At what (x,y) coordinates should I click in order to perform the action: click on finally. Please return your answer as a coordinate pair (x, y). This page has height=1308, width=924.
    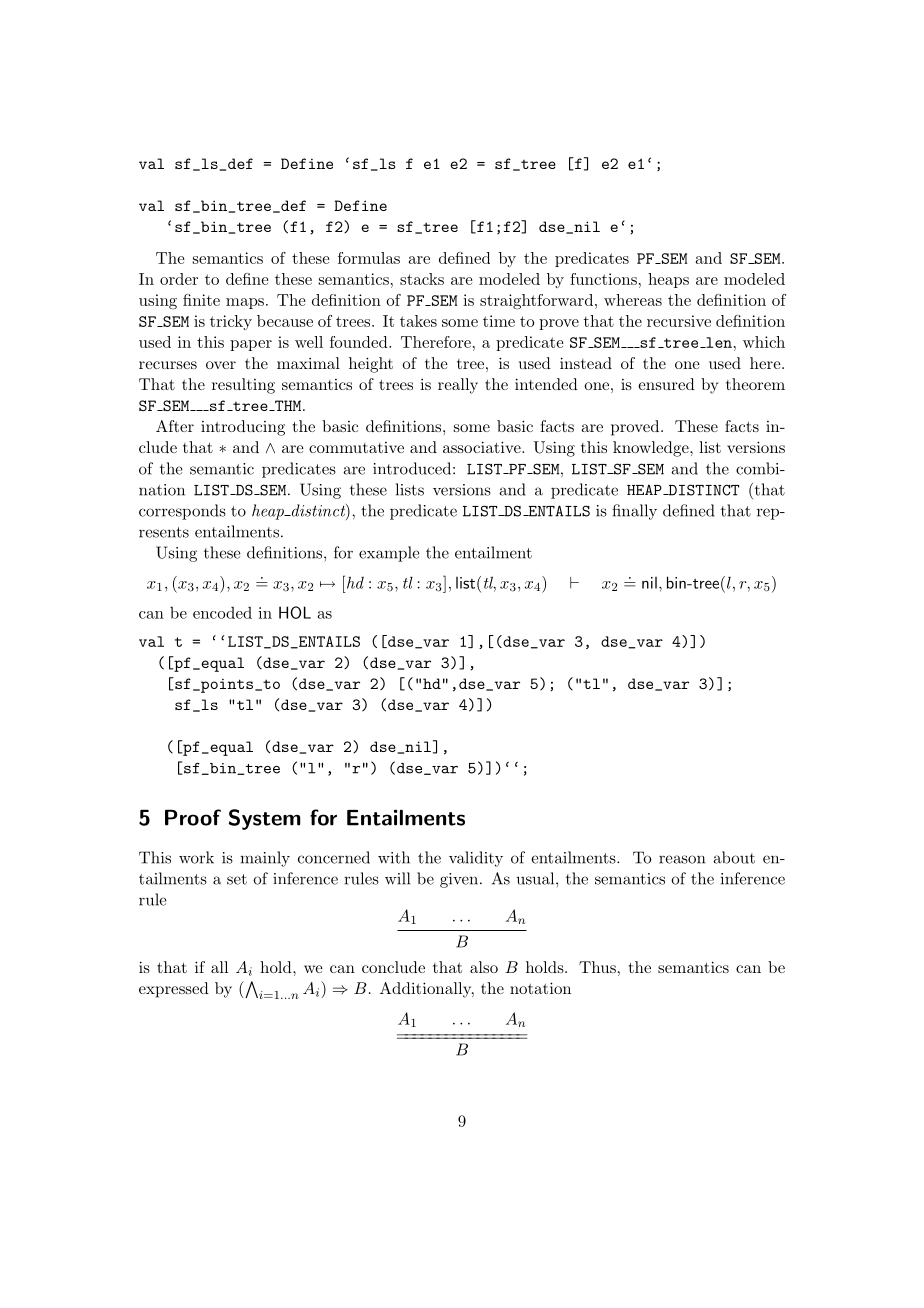
    Looking at the image, I should click on (634, 512).
